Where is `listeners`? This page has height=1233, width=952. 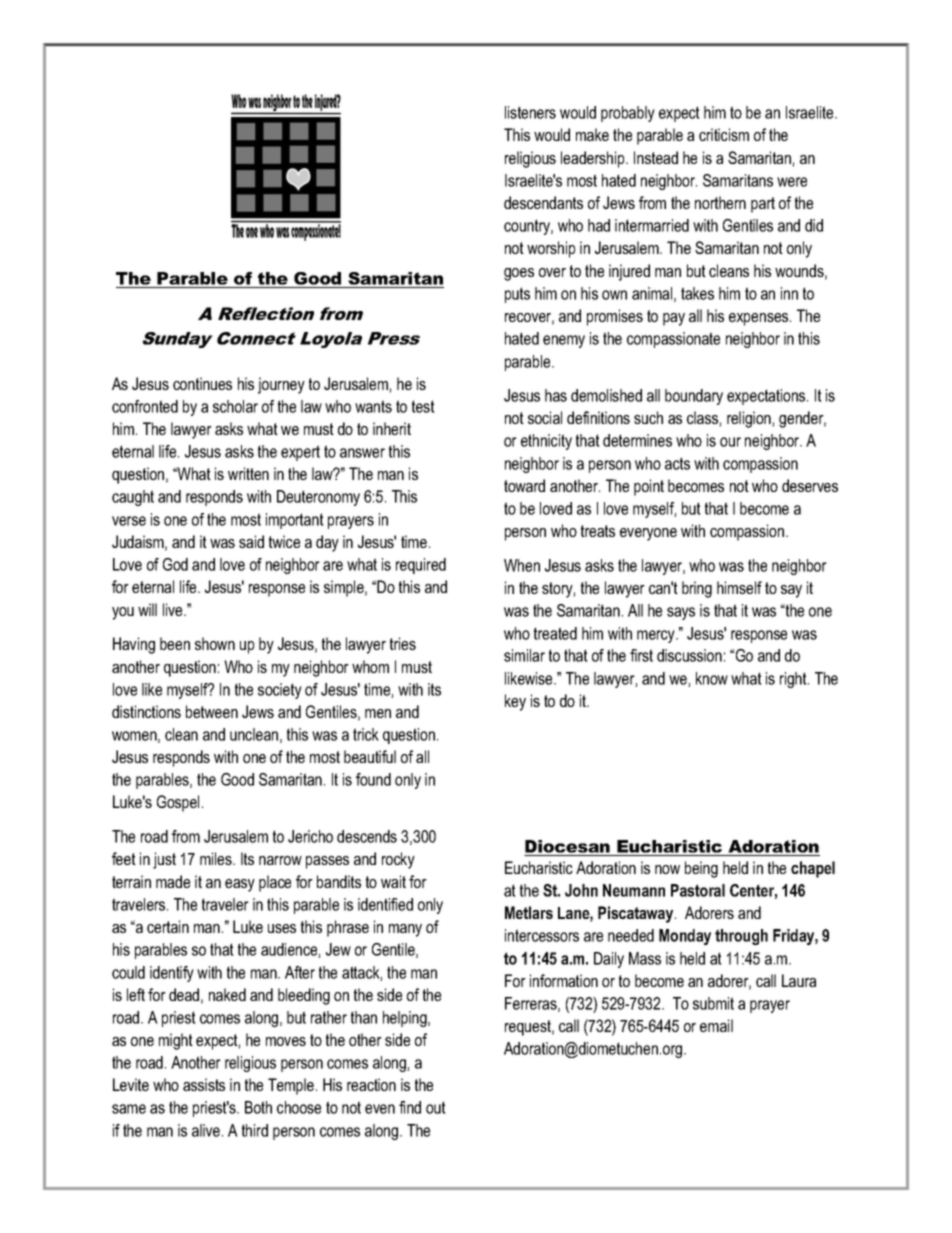
listeners is located at coordinates (530, 112).
